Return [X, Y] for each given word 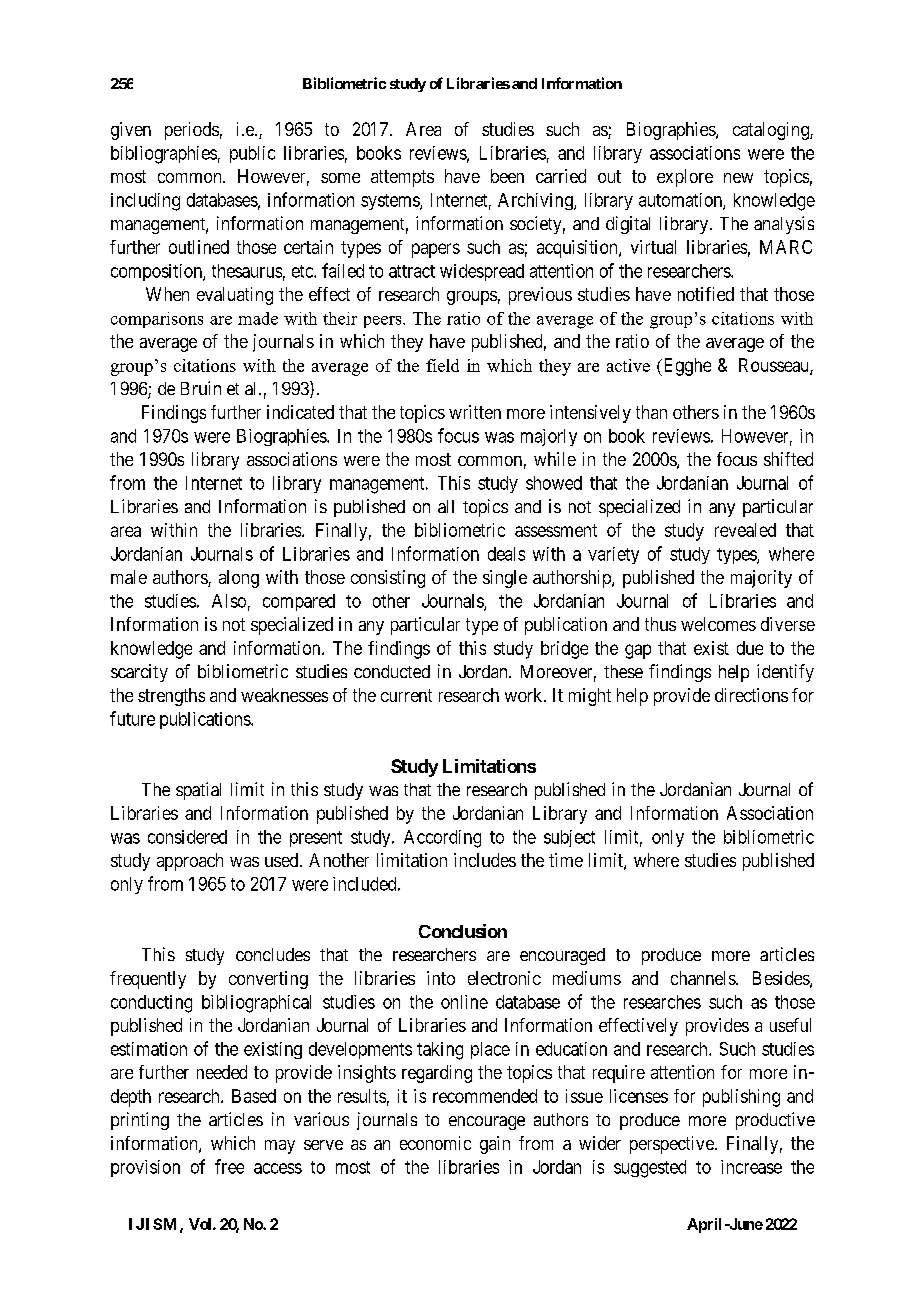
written [475, 412]
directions [751, 695]
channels [704, 978]
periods [192, 131]
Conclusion [463, 931]
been [507, 176]
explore [685, 178]
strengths [171, 697]
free [229, 1166]
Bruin [201, 388]
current [406, 695]
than [651, 412]
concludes [273, 954]
